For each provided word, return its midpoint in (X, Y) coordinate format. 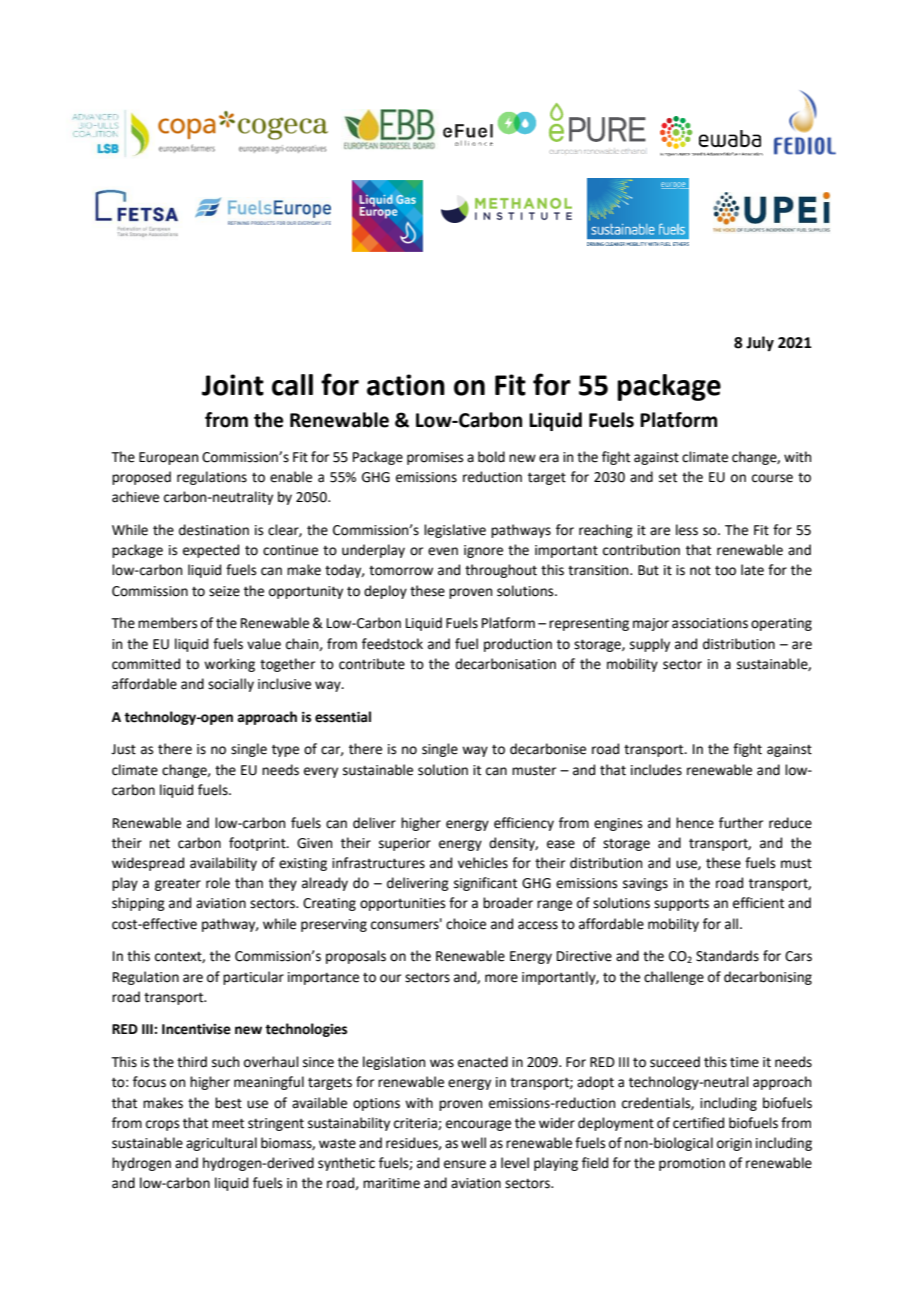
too (725, 571)
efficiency (524, 824)
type (285, 750)
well (473, 1143)
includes (656, 770)
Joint (233, 385)
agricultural (221, 1144)
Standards (727, 956)
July (760, 344)
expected (211, 551)
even (443, 551)
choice (466, 924)
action (406, 385)
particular (253, 978)
